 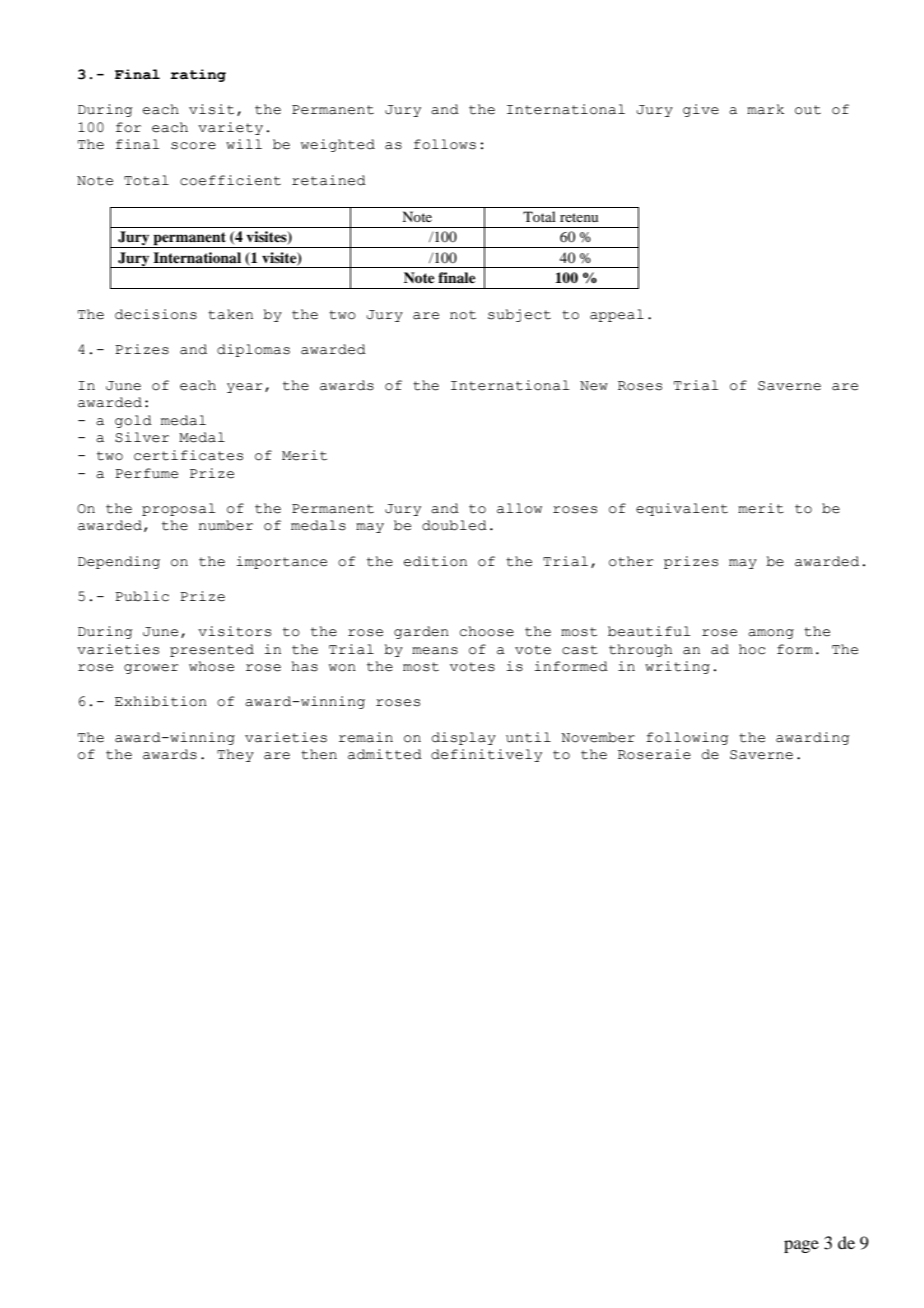 I want to click on hoc, so click(x=752, y=649).
